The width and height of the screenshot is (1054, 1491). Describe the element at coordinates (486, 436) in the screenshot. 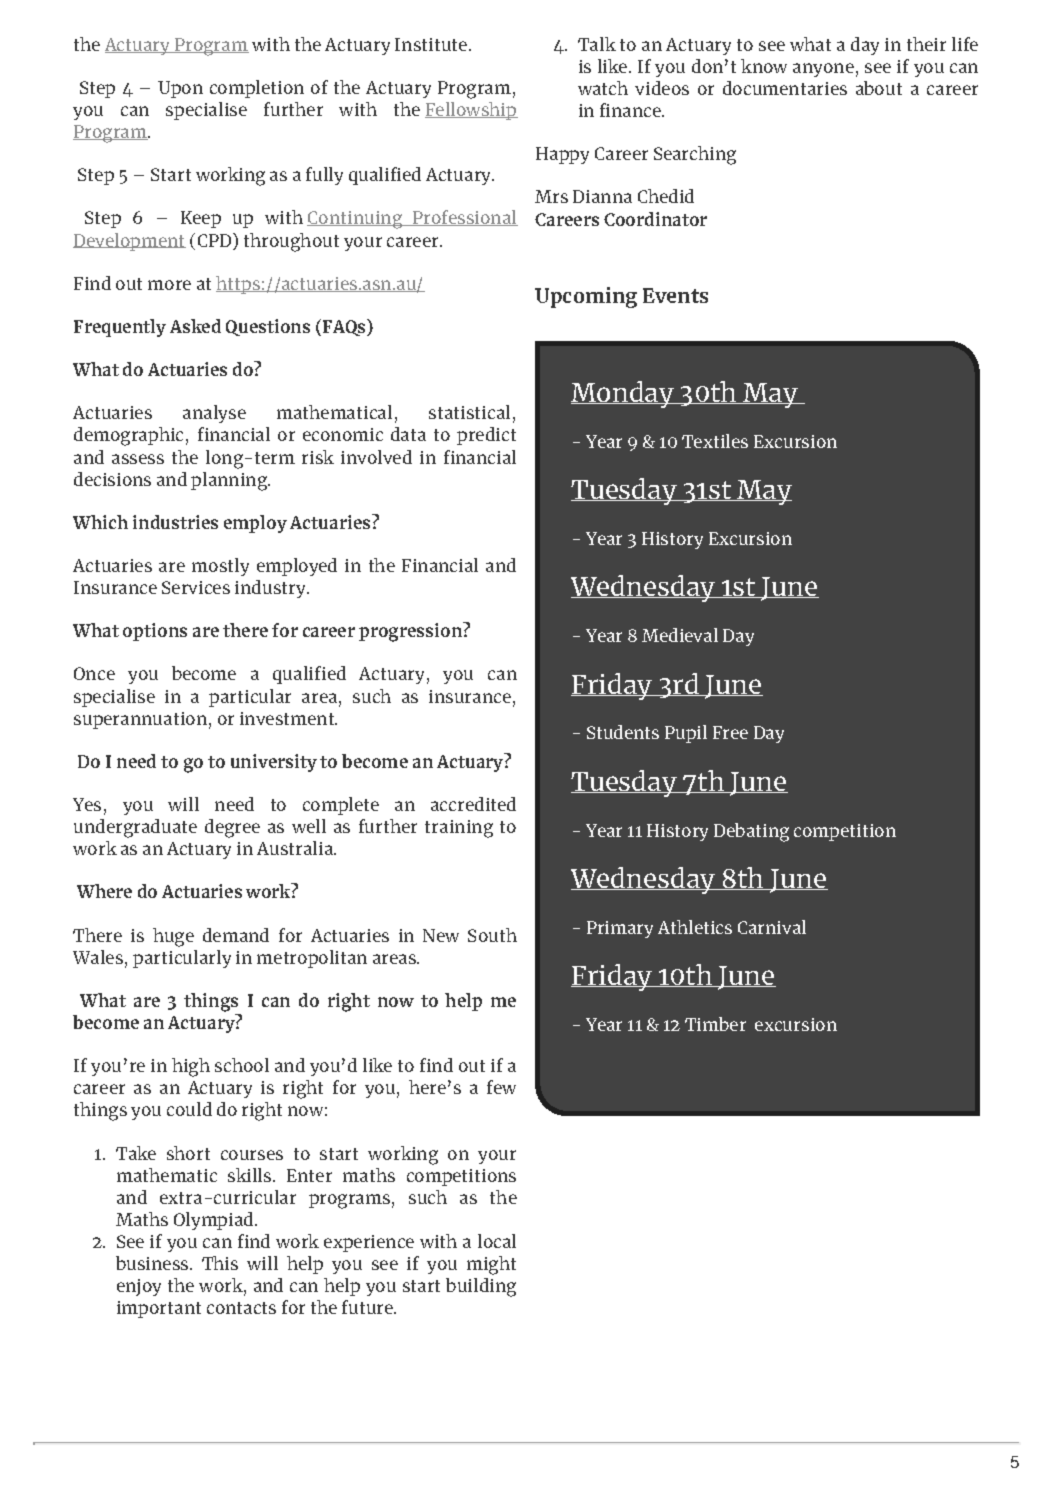

I see `predict` at that location.
